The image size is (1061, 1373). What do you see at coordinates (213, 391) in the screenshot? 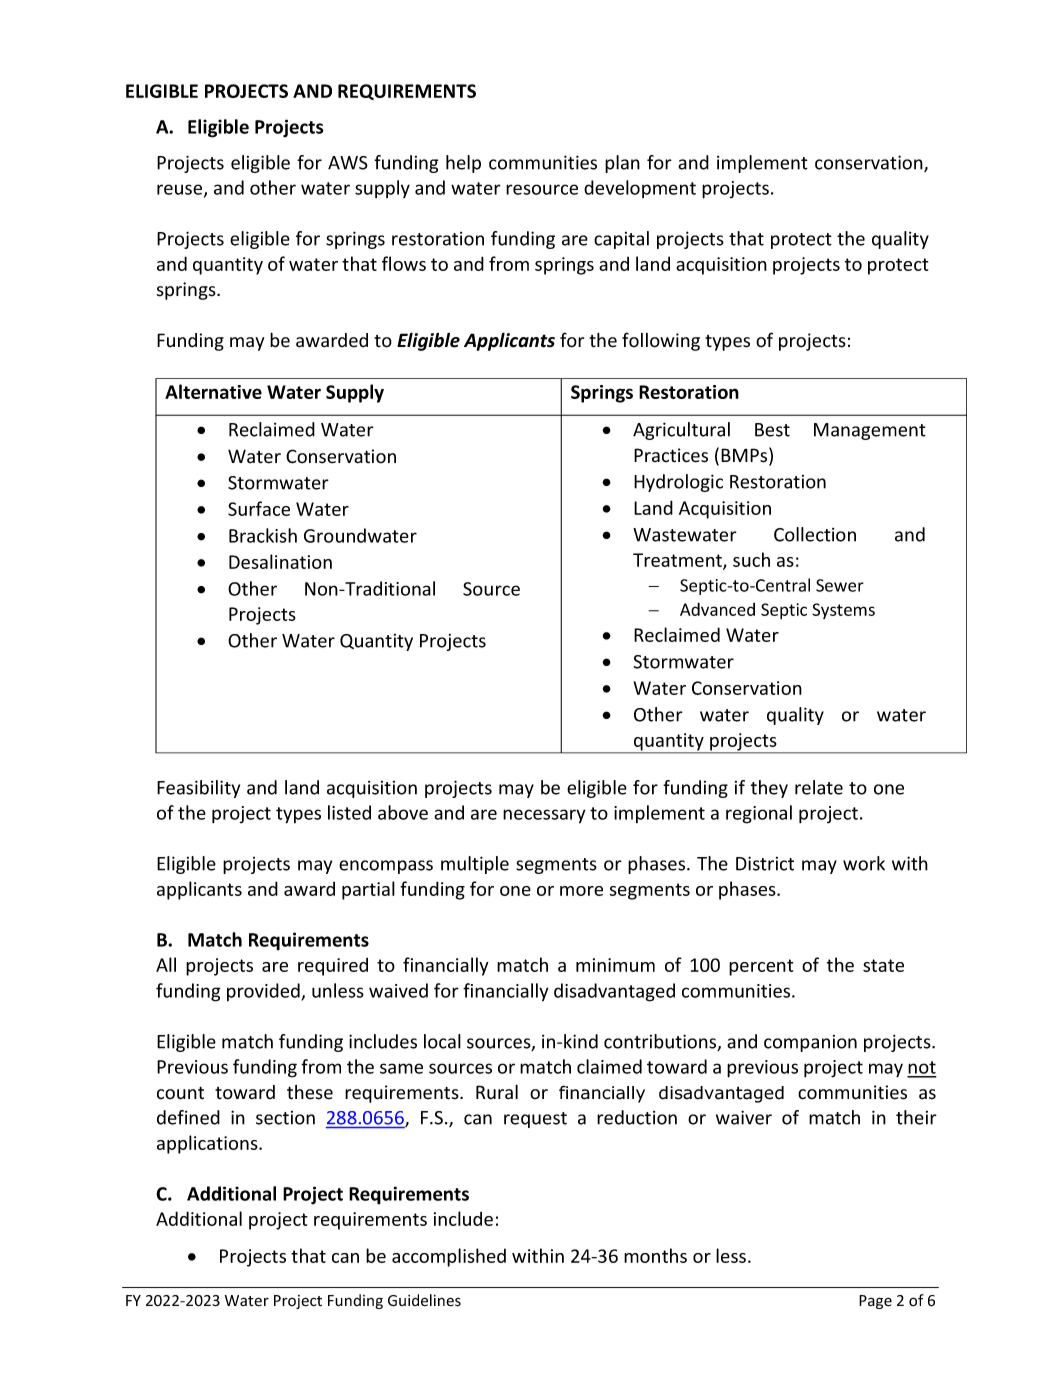
I see `Alternative` at bounding box center [213, 391].
